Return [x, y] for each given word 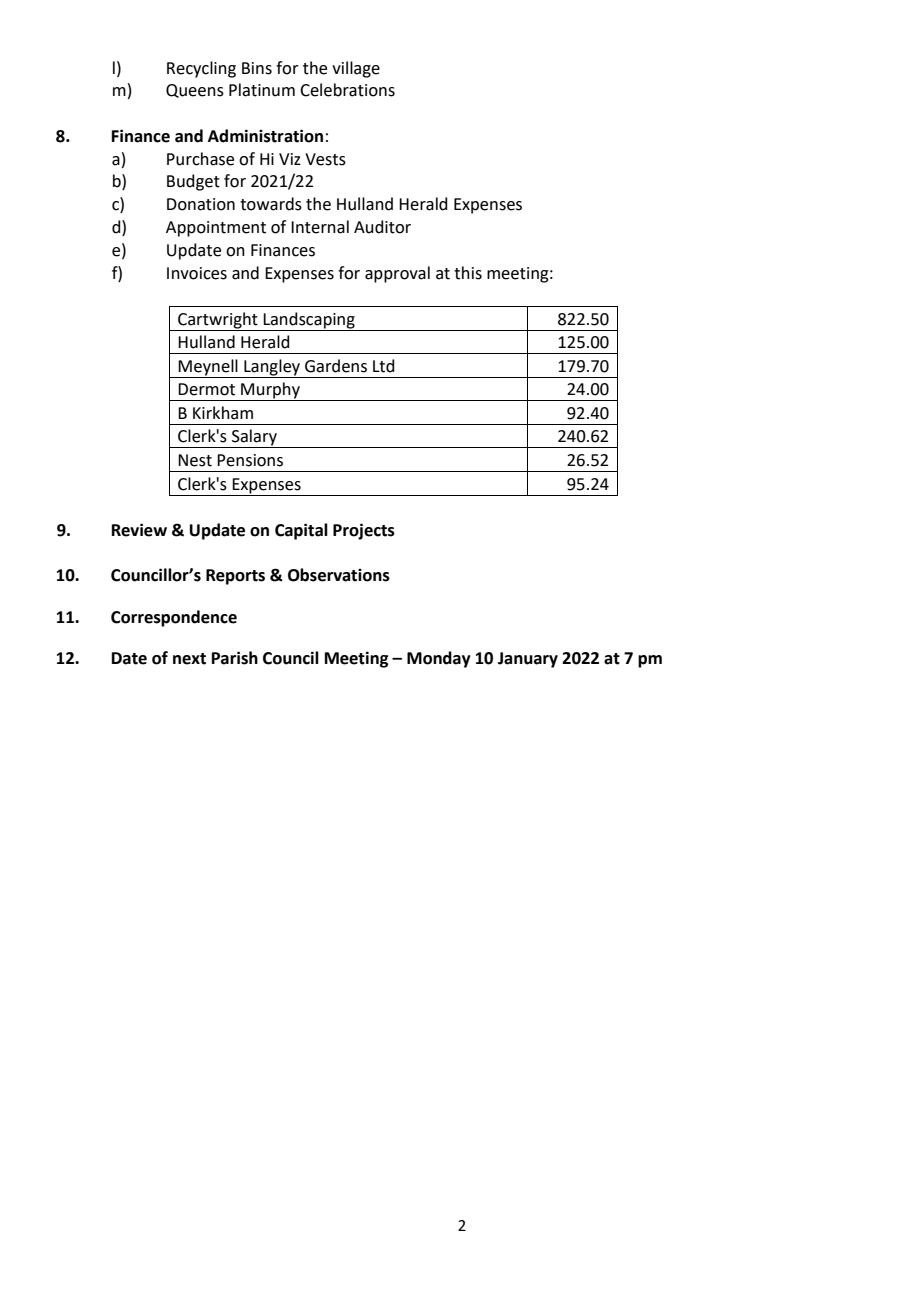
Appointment [216, 229]
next [189, 659]
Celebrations [347, 90]
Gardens [336, 366]
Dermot [206, 389]
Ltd [384, 366]
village [356, 69]
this [468, 273]
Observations [339, 575]
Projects [364, 531]
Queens [195, 91]
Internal [320, 227]
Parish [235, 658]
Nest [195, 460]
